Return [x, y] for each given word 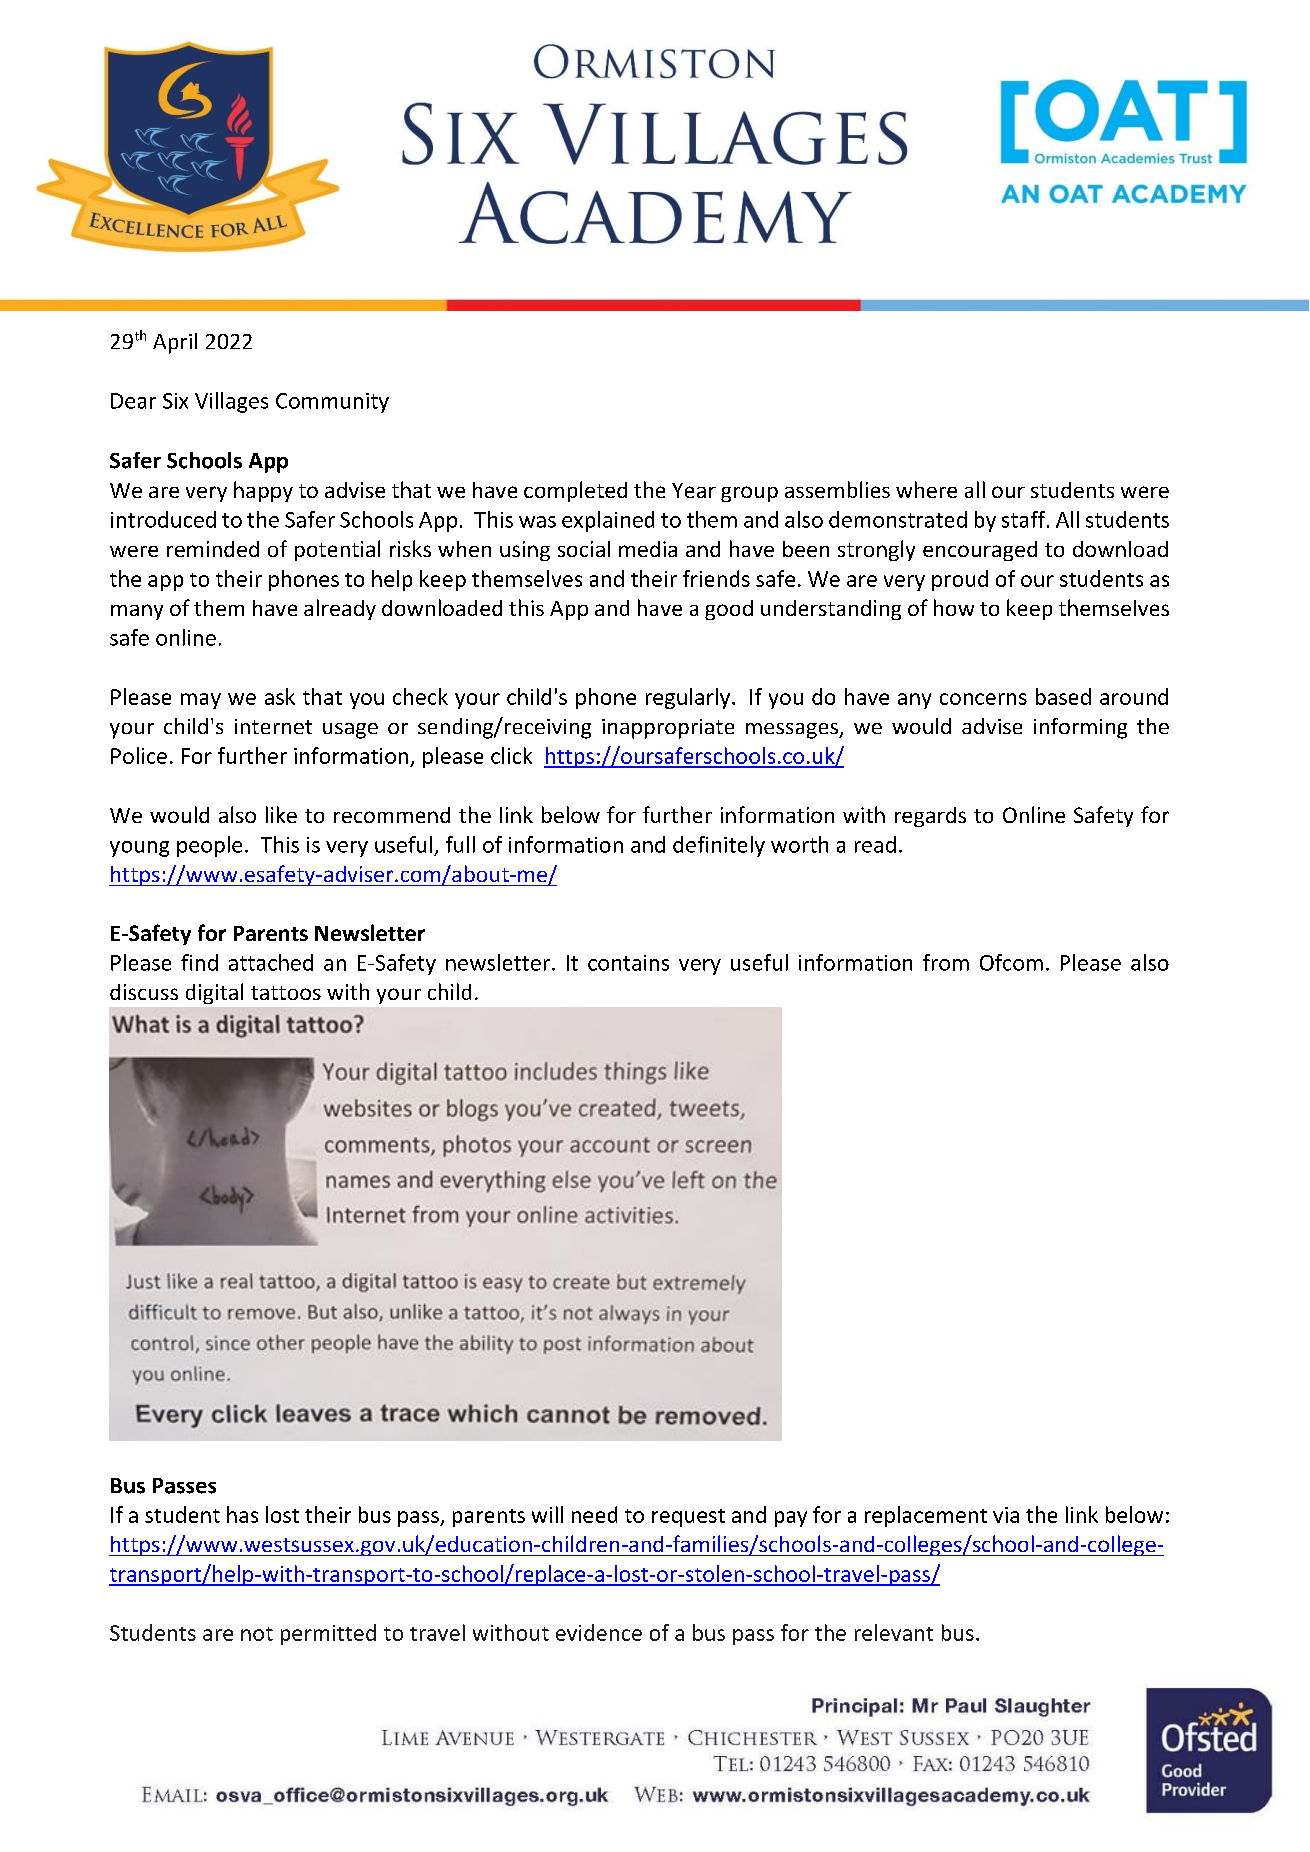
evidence [599, 1632]
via [1006, 1515]
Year [694, 490]
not [257, 1634]
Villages [231, 402]
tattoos [286, 993]
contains [628, 963]
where [926, 489]
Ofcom [1011, 962]
